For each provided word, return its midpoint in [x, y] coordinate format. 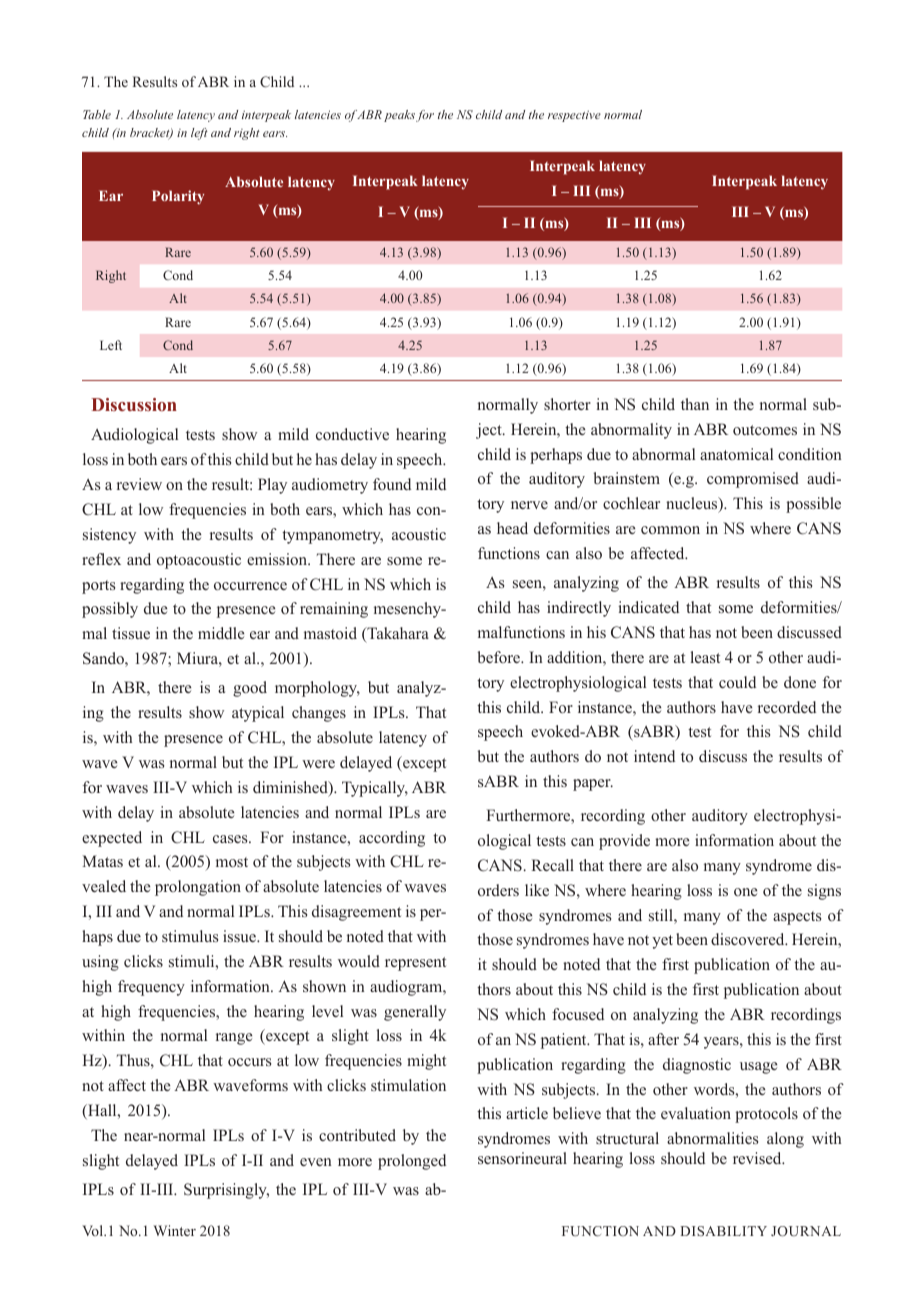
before [500, 657]
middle [221, 633]
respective [574, 116]
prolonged [412, 1162]
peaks [399, 116]
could [737, 682]
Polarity [178, 197]
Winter [174, 1230]
